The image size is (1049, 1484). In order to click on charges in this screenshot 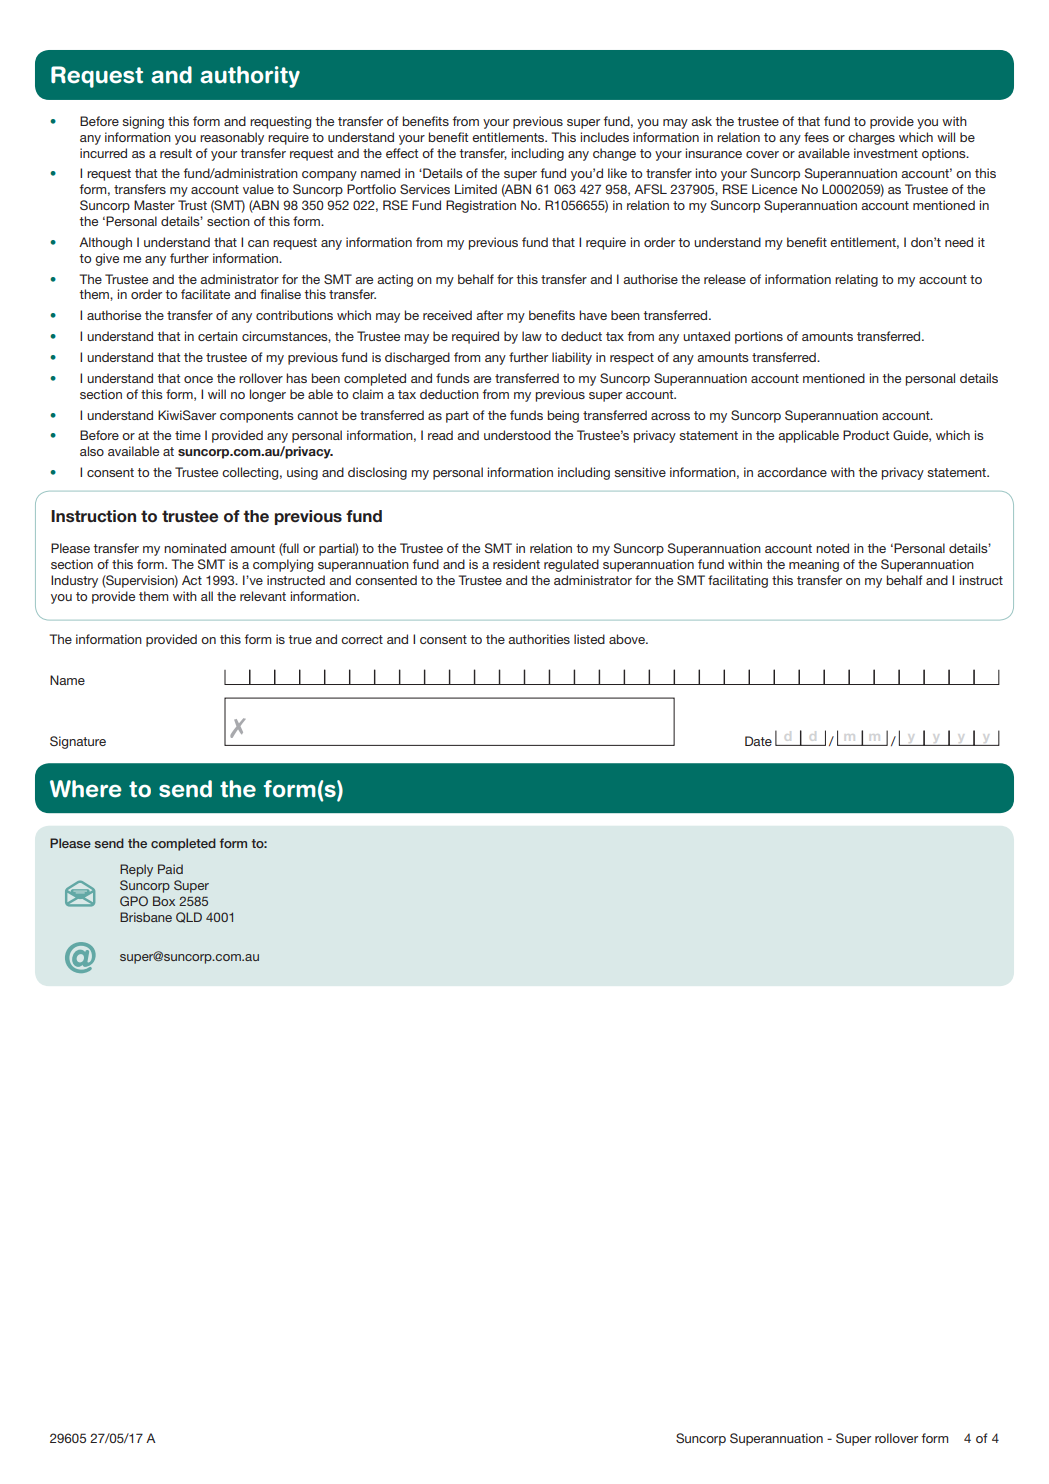, I will do `click(871, 138)`.
